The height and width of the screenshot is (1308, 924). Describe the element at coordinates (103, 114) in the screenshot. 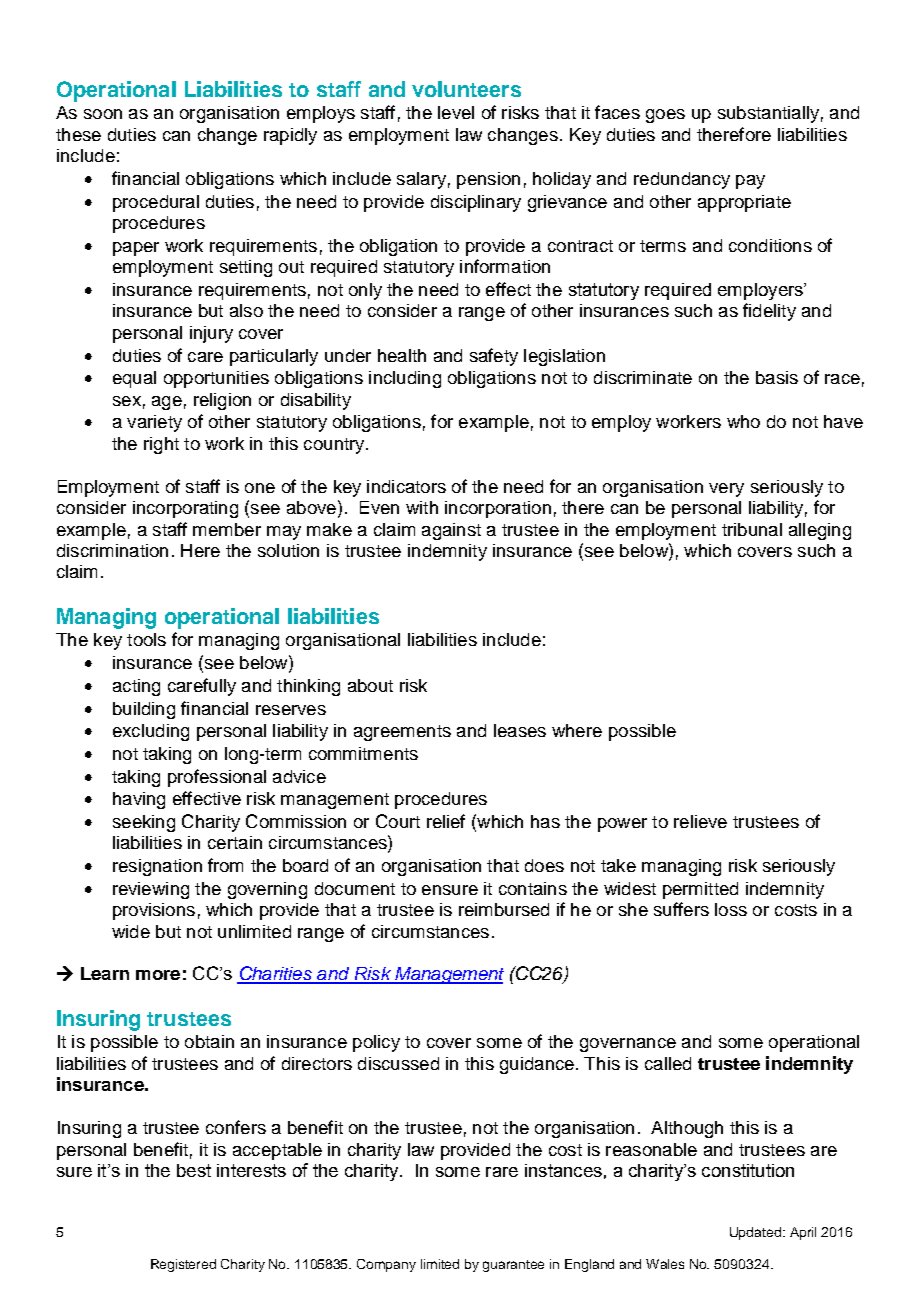

I see `soon` at that location.
